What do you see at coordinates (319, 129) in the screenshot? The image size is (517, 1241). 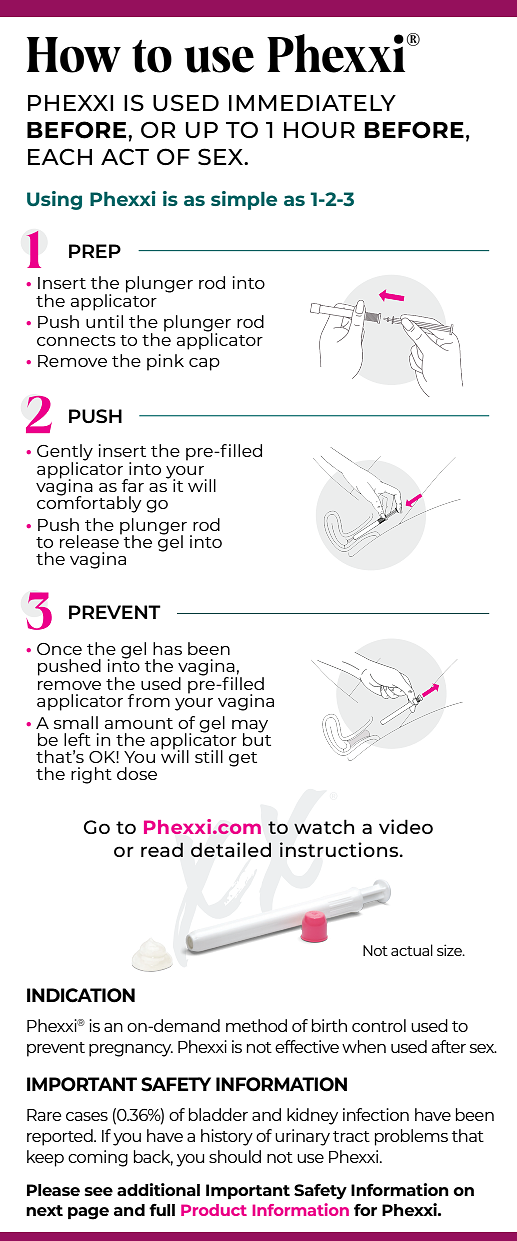 I see `HOUR` at bounding box center [319, 129].
